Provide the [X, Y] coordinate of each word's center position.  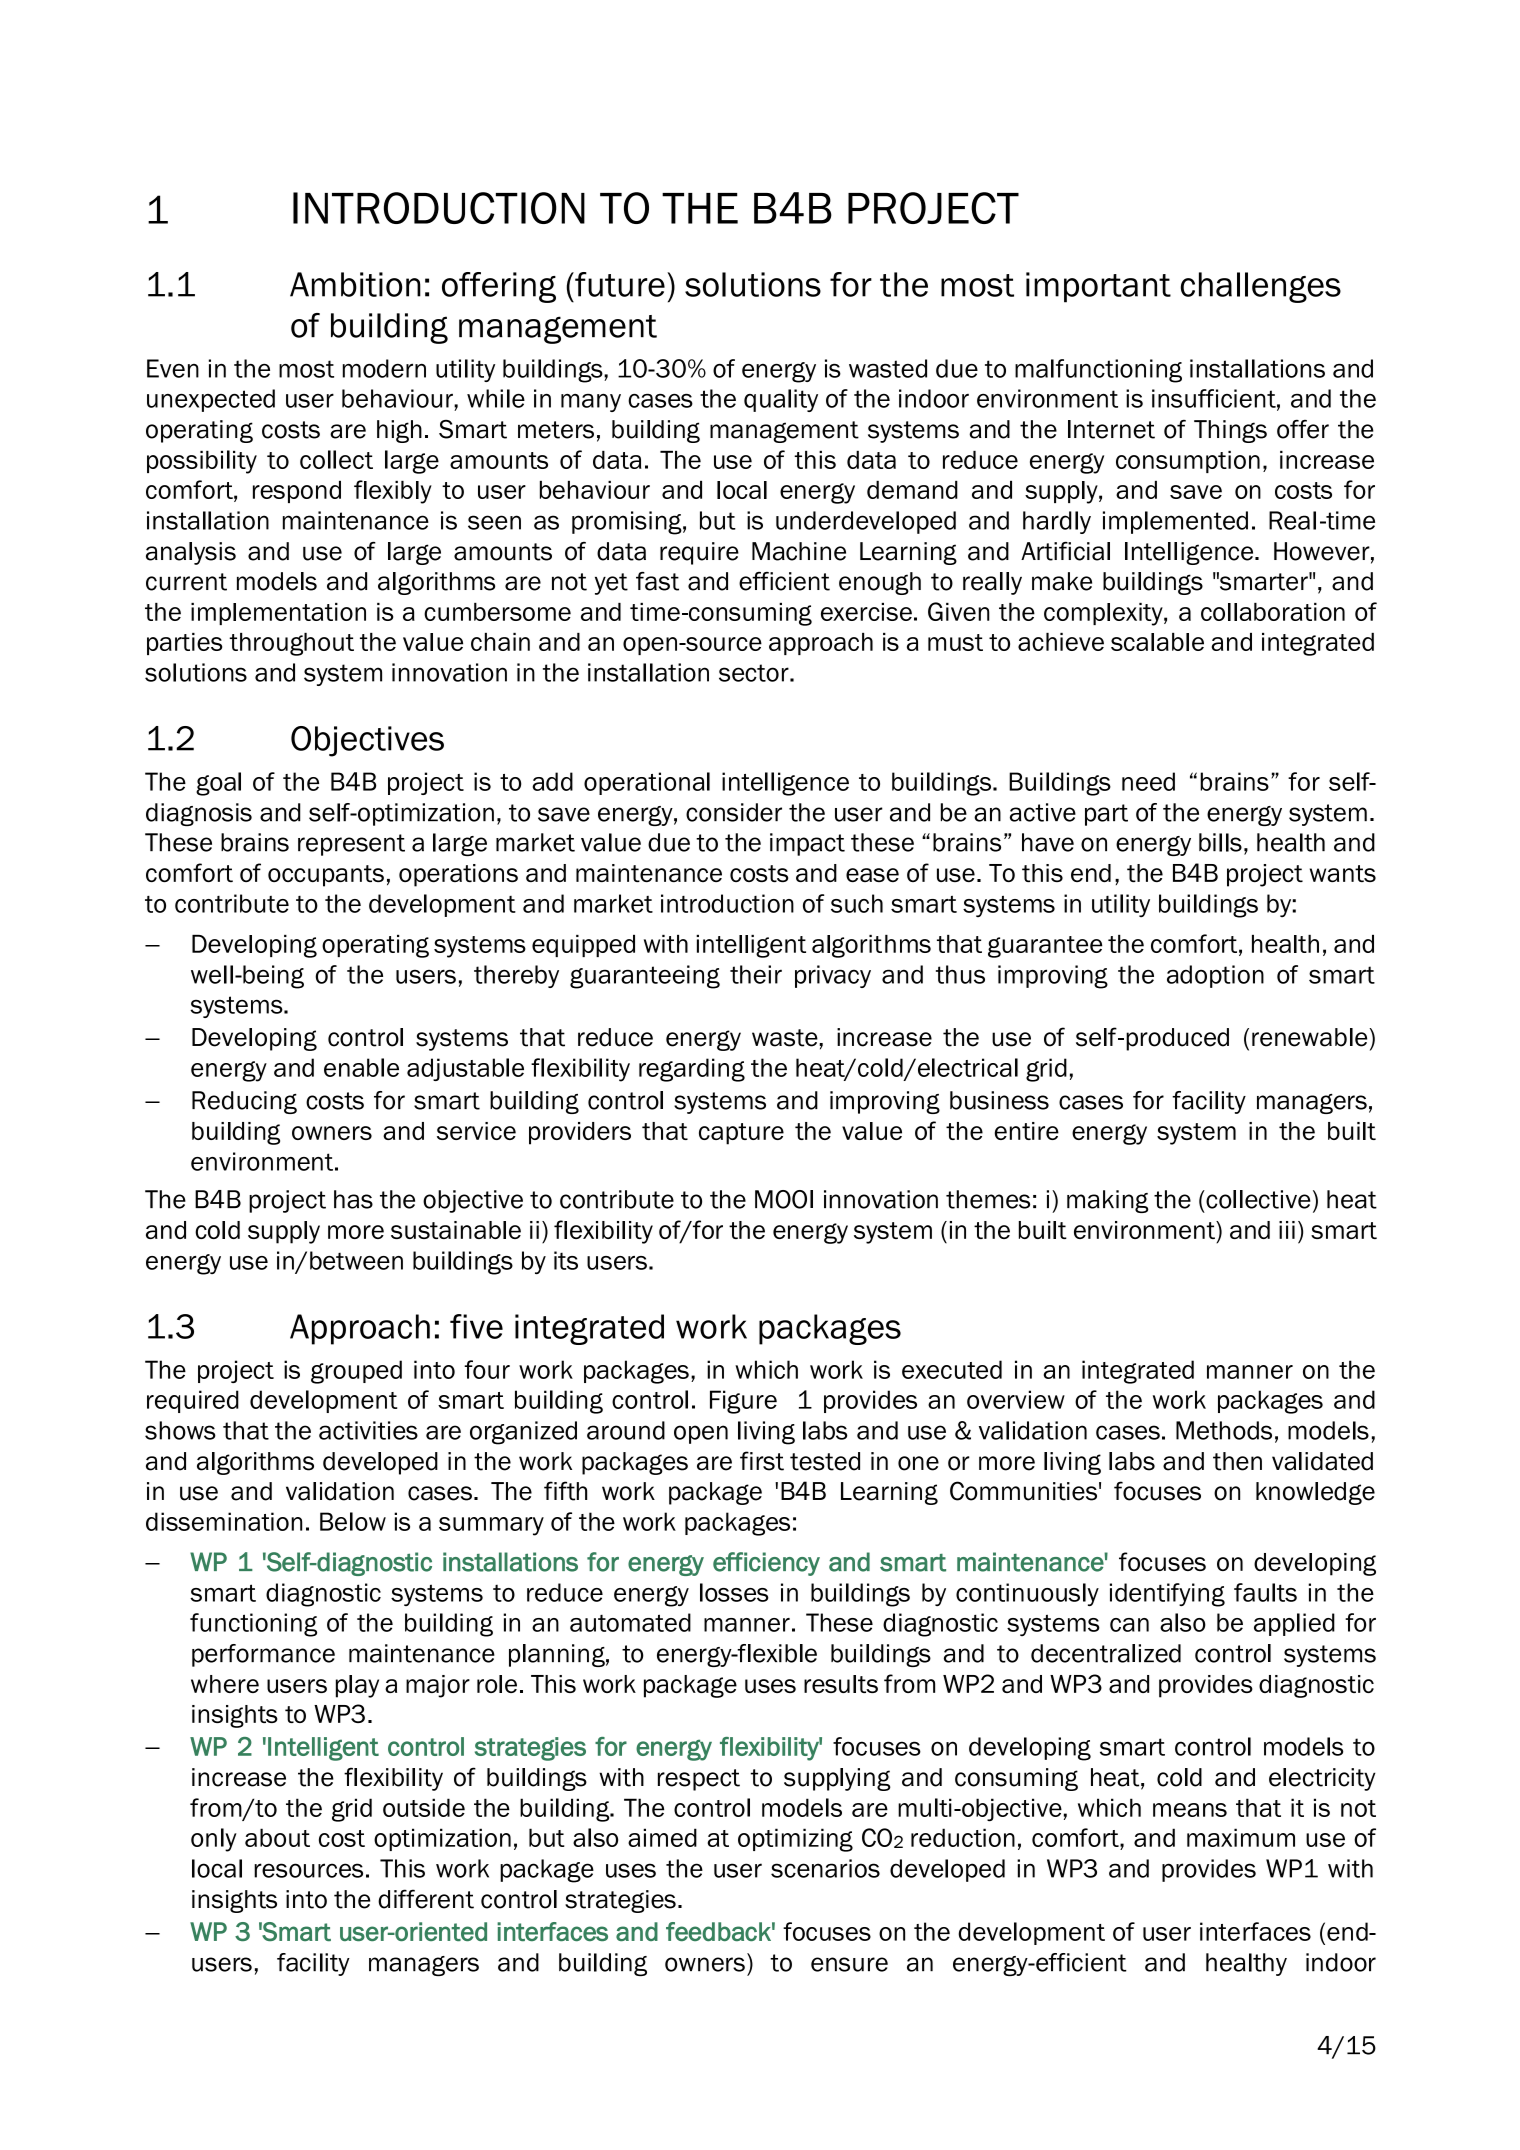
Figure [743, 1402]
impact [807, 844]
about [277, 1837]
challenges [1261, 287]
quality [781, 400]
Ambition [355, 284]
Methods [1224, 1430]
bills [1220, 842]
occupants [326, 876]
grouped [356, 1372]
